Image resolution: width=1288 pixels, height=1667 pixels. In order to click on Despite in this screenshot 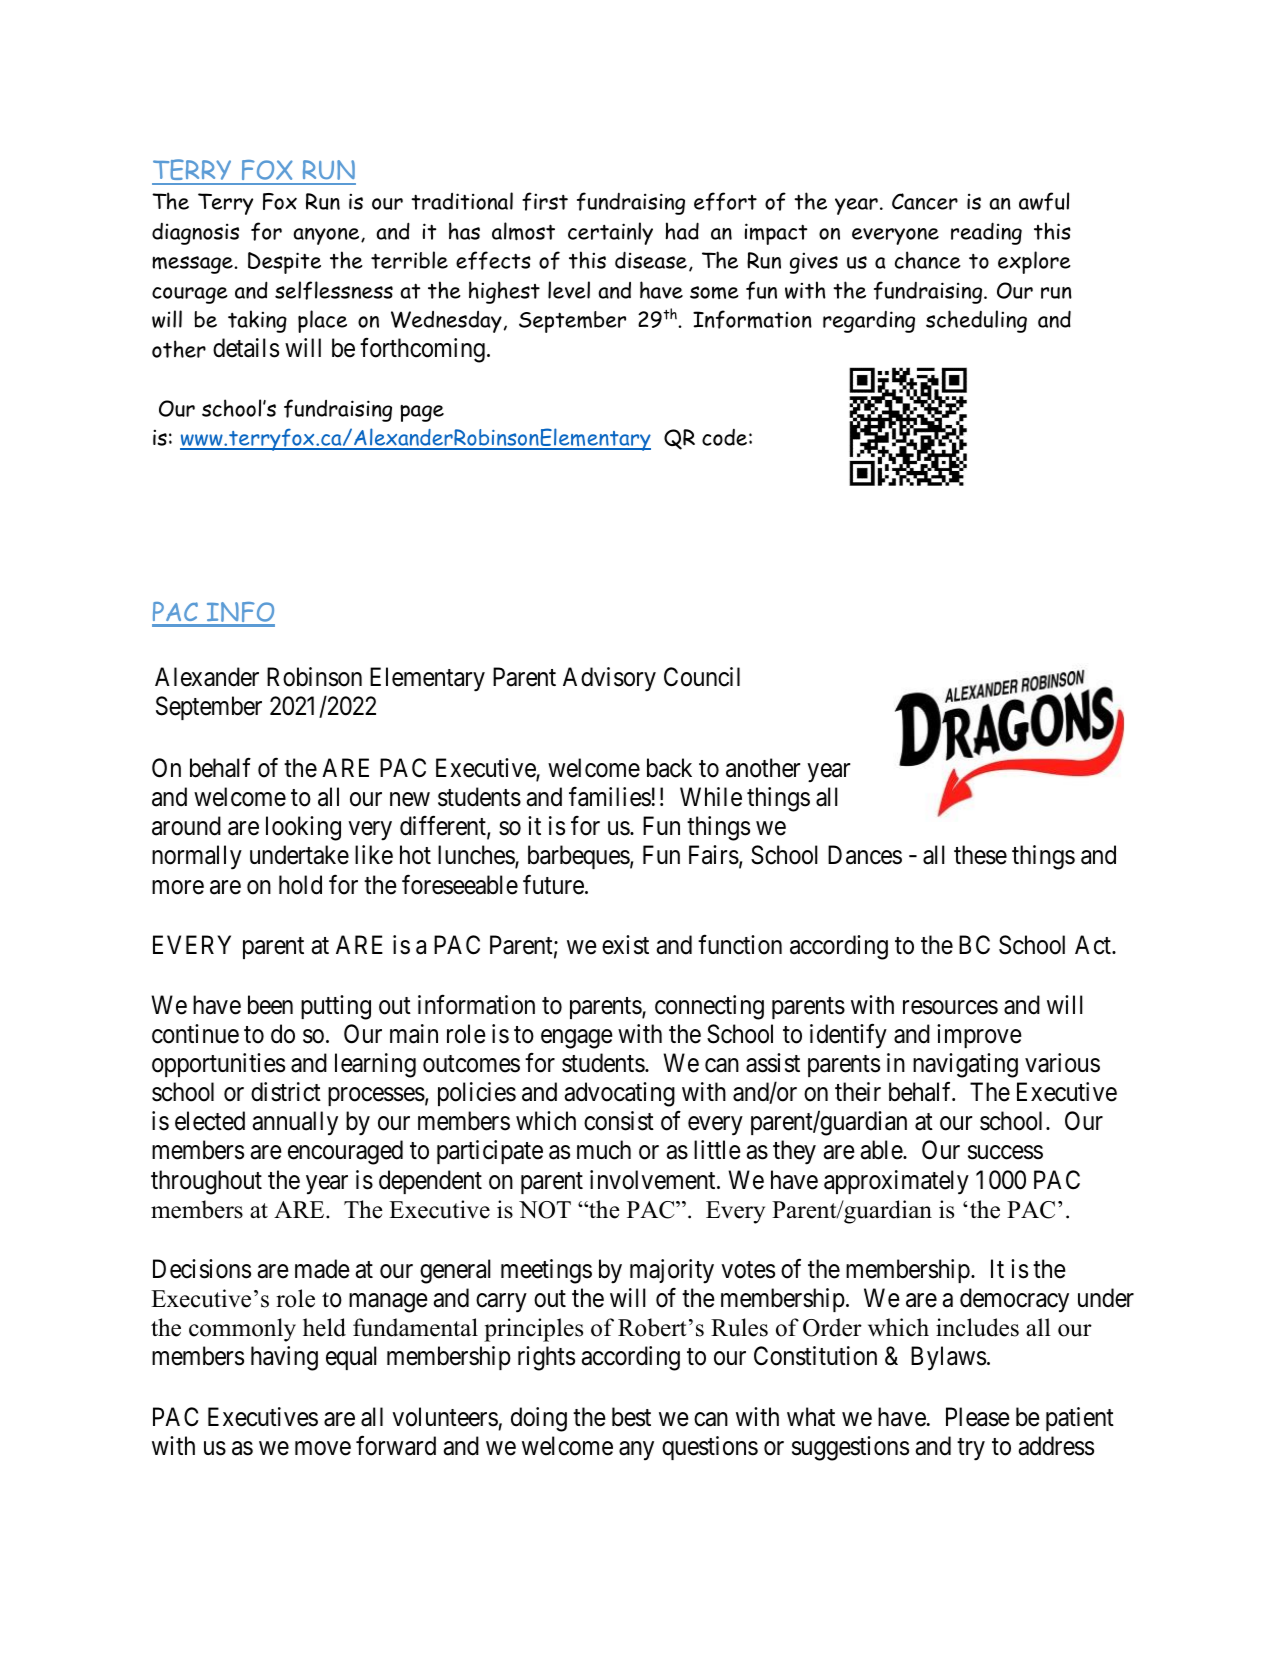, I will do `click(284, 263)`.
